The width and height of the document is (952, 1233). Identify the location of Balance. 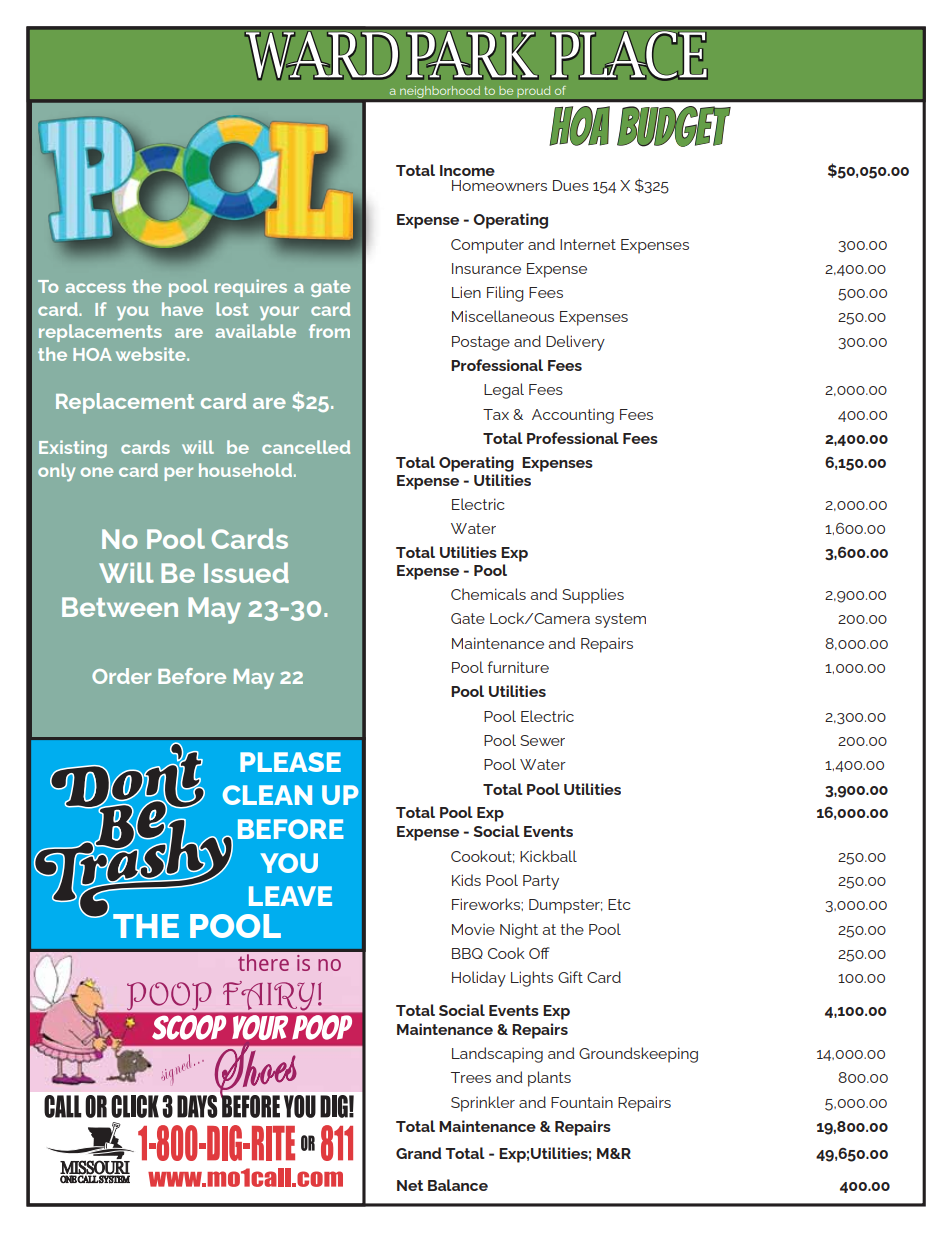
(458, 1185).
